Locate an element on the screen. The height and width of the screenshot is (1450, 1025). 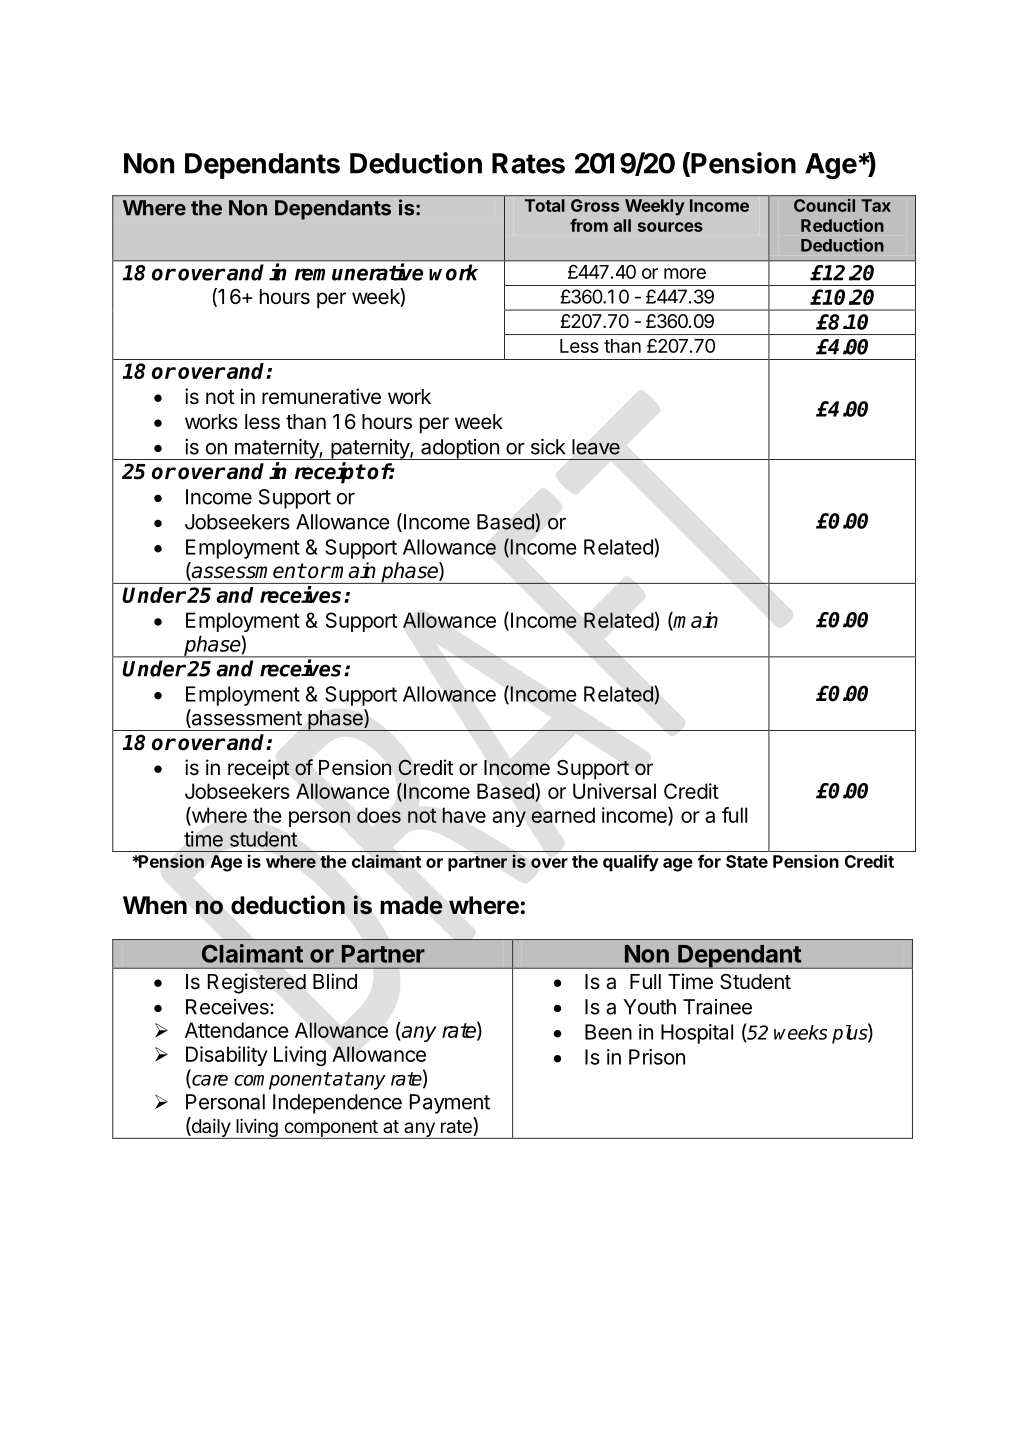
Disability is located at coordinates (227, 1056).
